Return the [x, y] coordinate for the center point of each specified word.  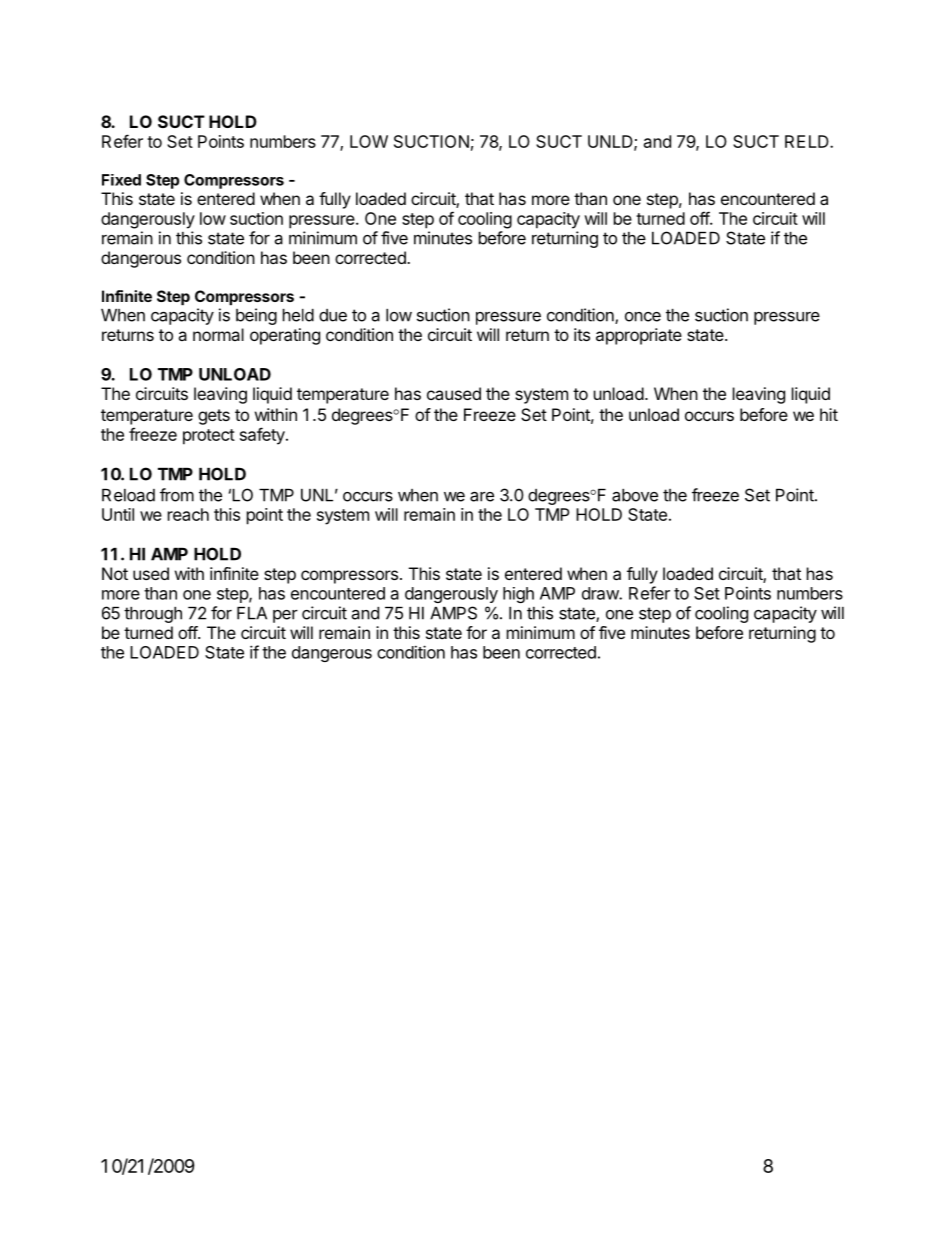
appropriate [639, 336]
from [177, 495]
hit [829, 414]
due [333, 315]
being [256, 316]
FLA [252, 613]
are [482, 497]
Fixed [121, 180]
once [643, 317]
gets [214, 417]
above [635, 495]
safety [263, 436]
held [298, 315]
